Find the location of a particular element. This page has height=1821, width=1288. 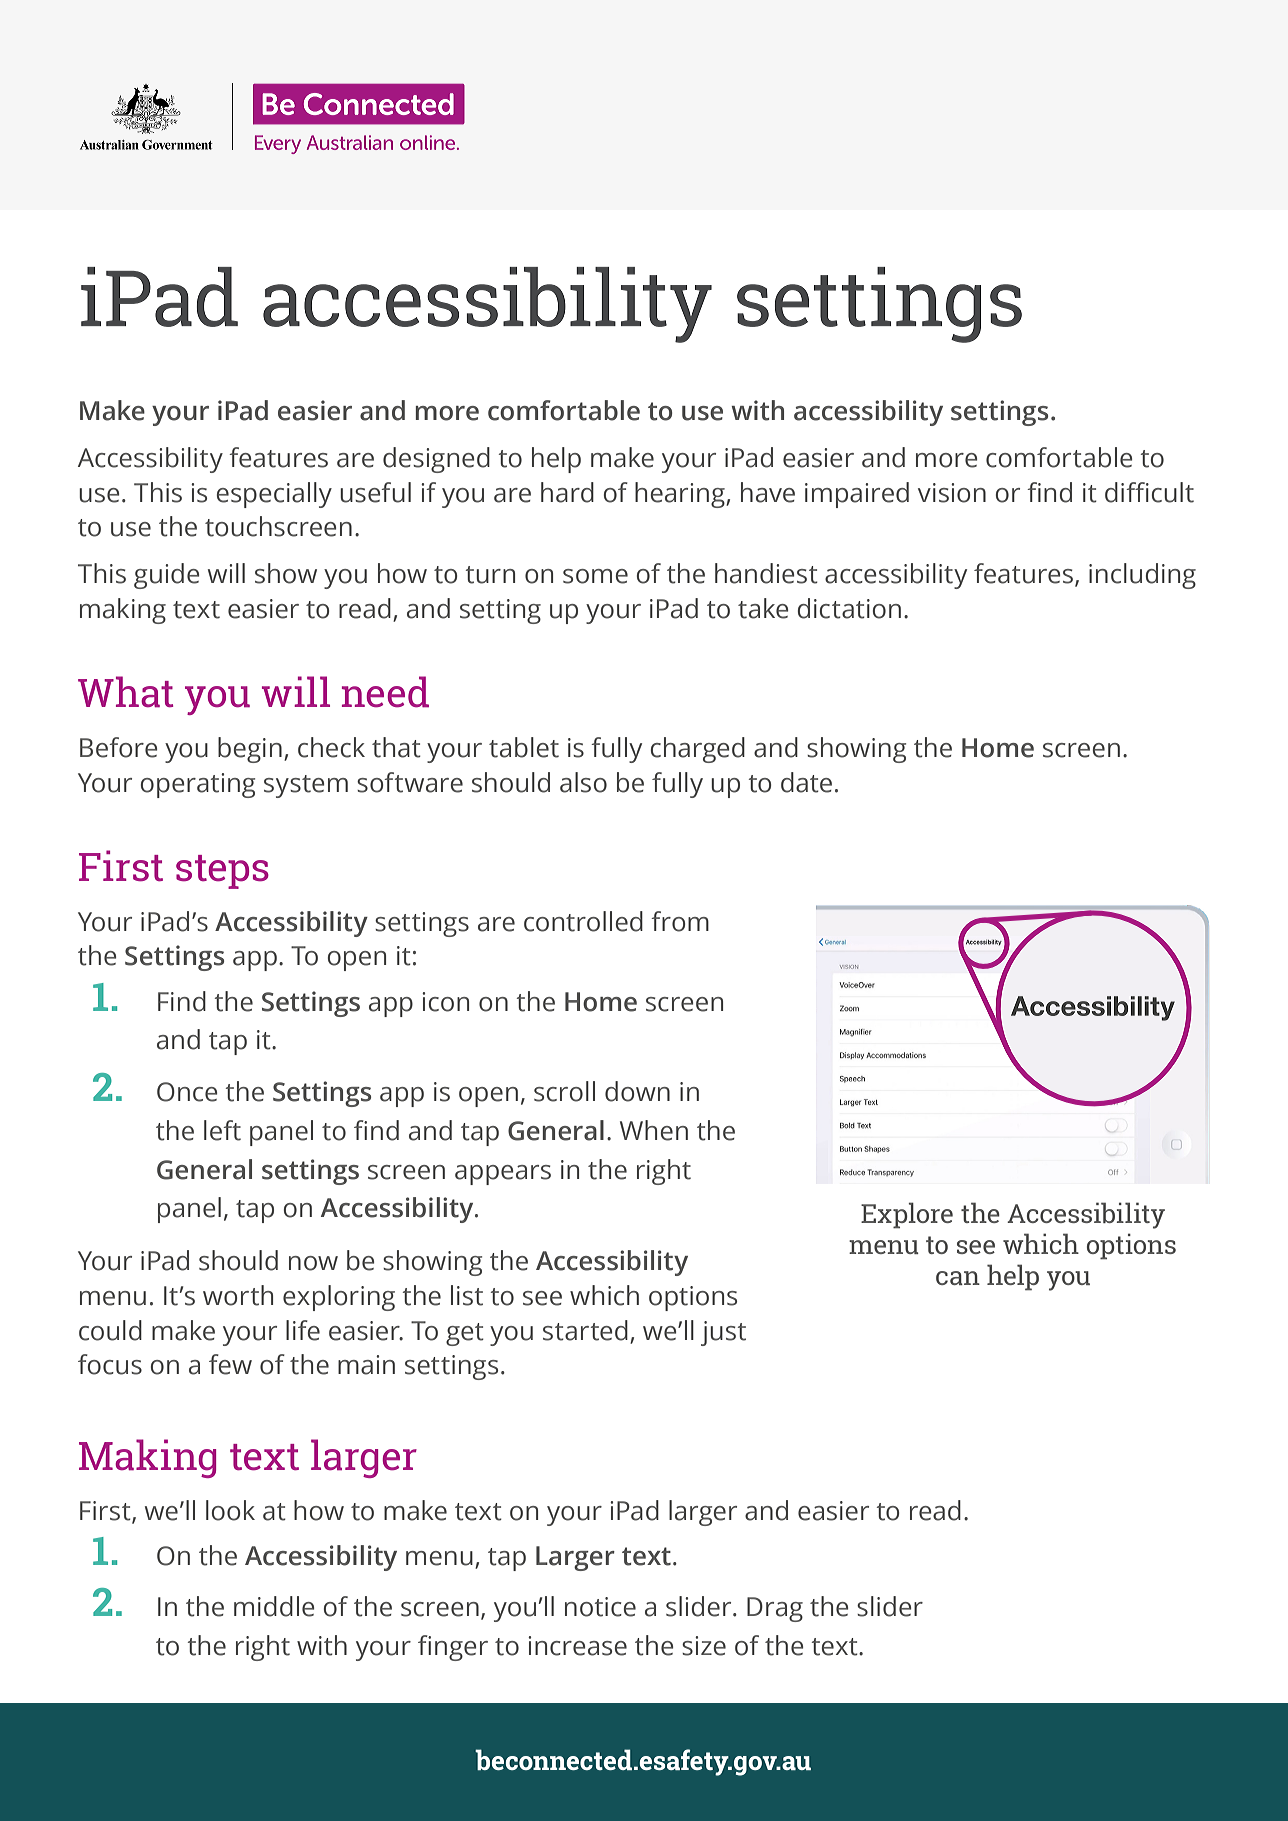

notice is located at coordinates (600, 1607).
